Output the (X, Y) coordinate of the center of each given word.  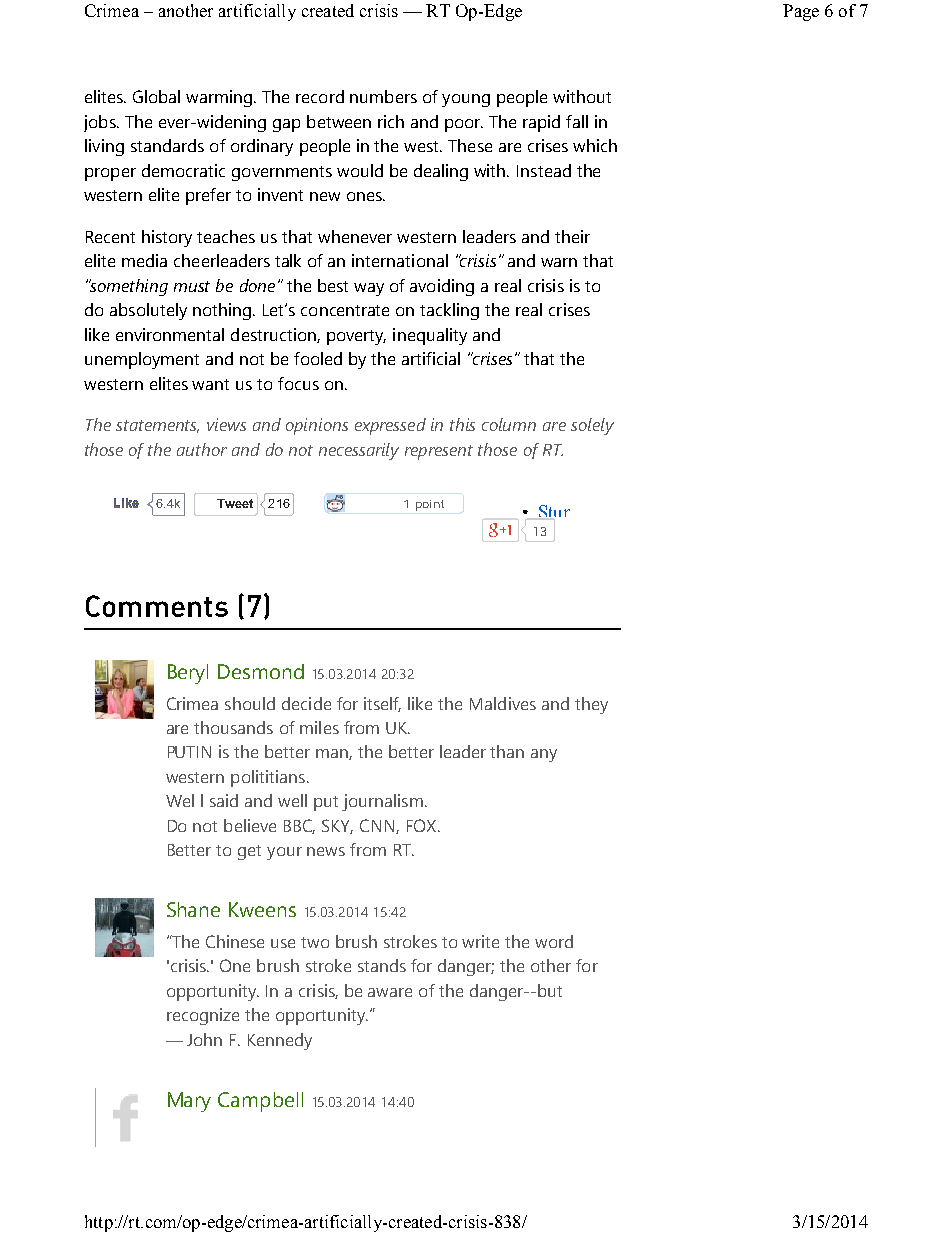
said (224, 800)
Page (801, 12)
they (591, 705)
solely (592, 426)
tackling (449, 311)
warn (559, 262)
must (192, 286)
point (430, 505)
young (466, 100)
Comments (157, 606)
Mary (189, 1102)
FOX (423, 825)
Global (156, 96)
